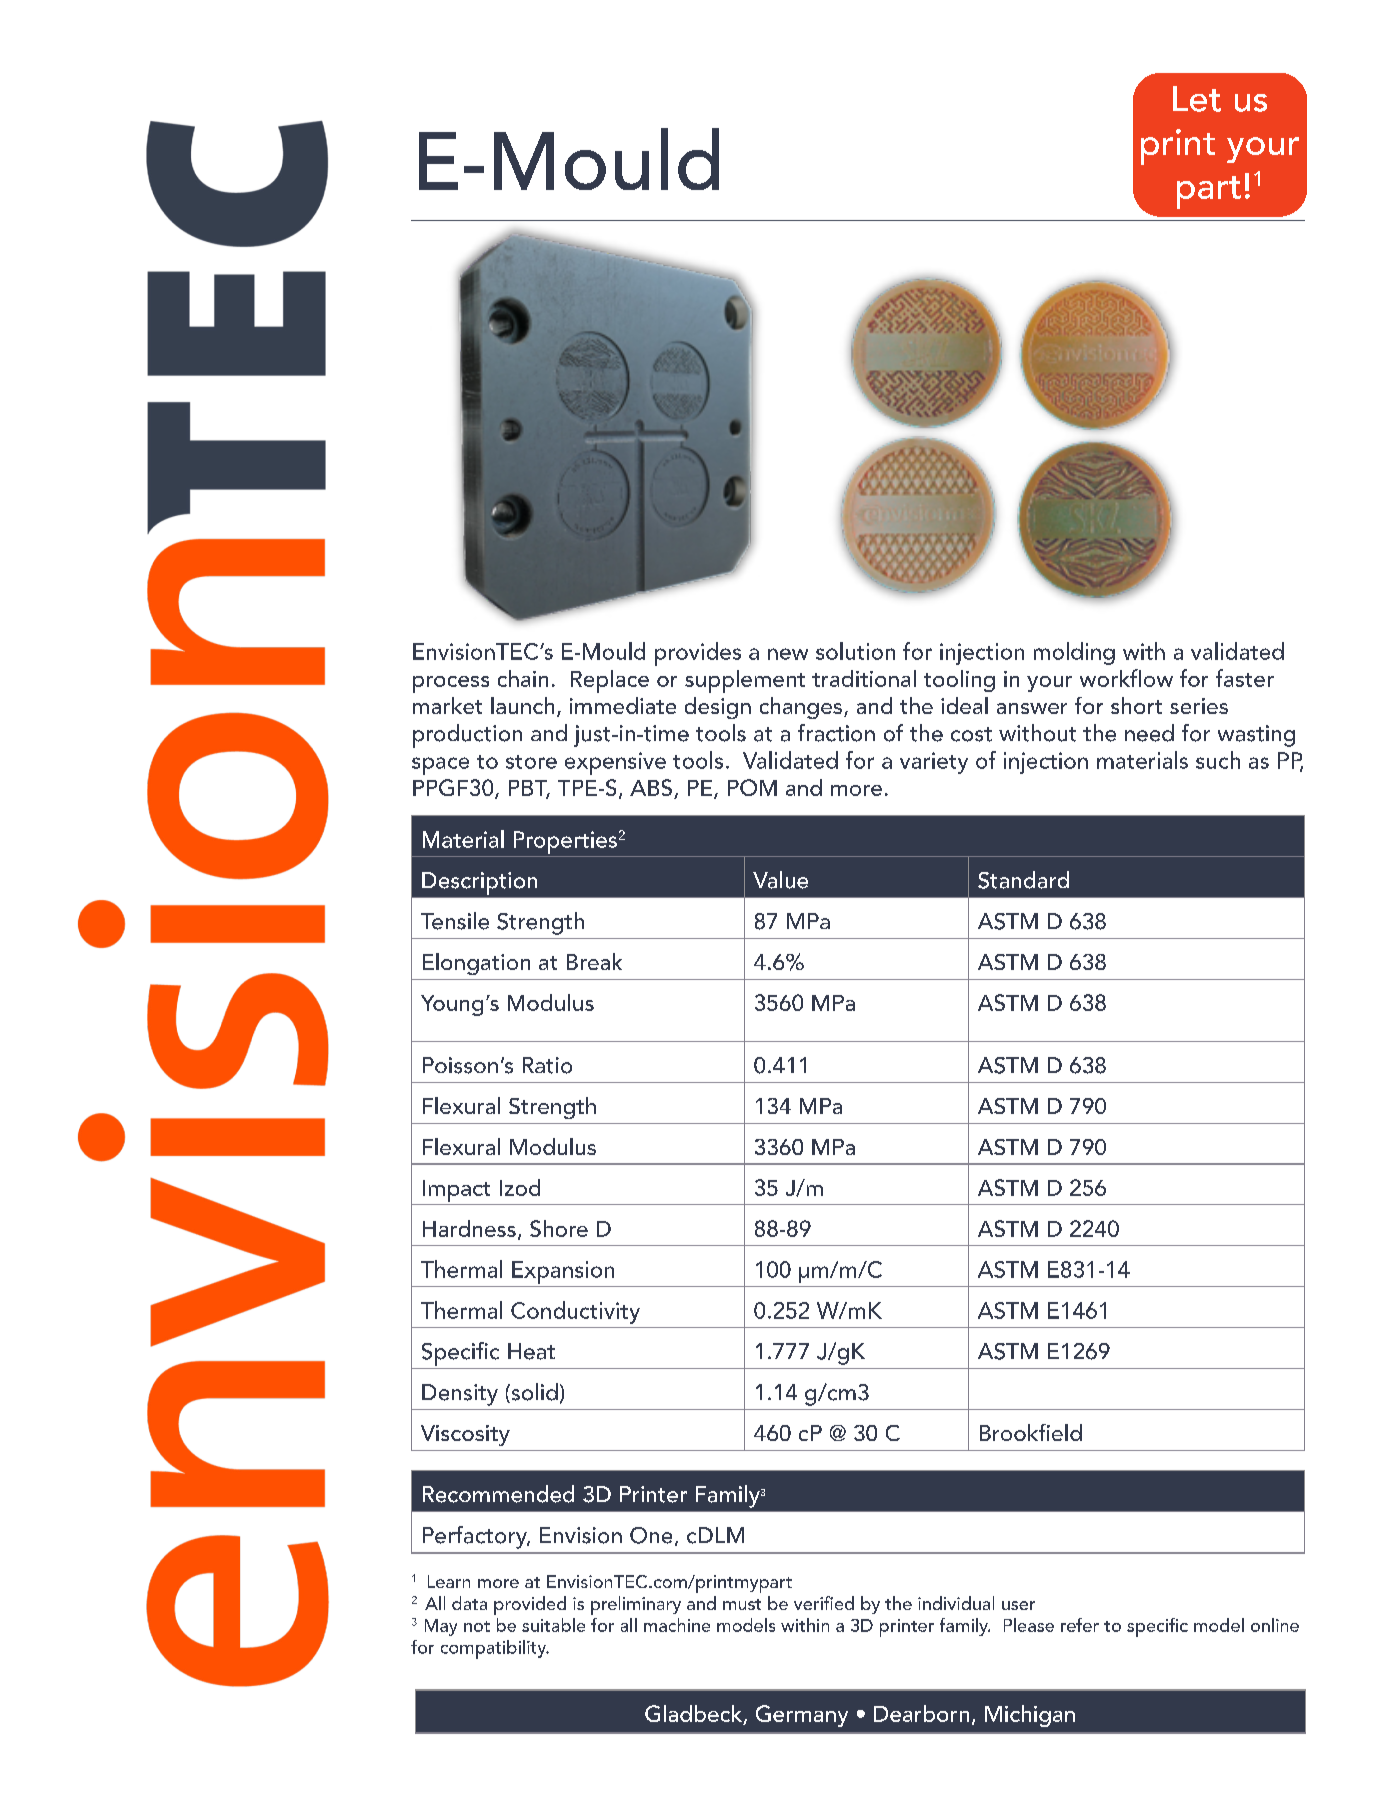 Image resolution: width=1389 pixels, height=1798 pixels. Describe the element at coordinates (1126, 678) in the screenshot. I see `workflow` at that location.
